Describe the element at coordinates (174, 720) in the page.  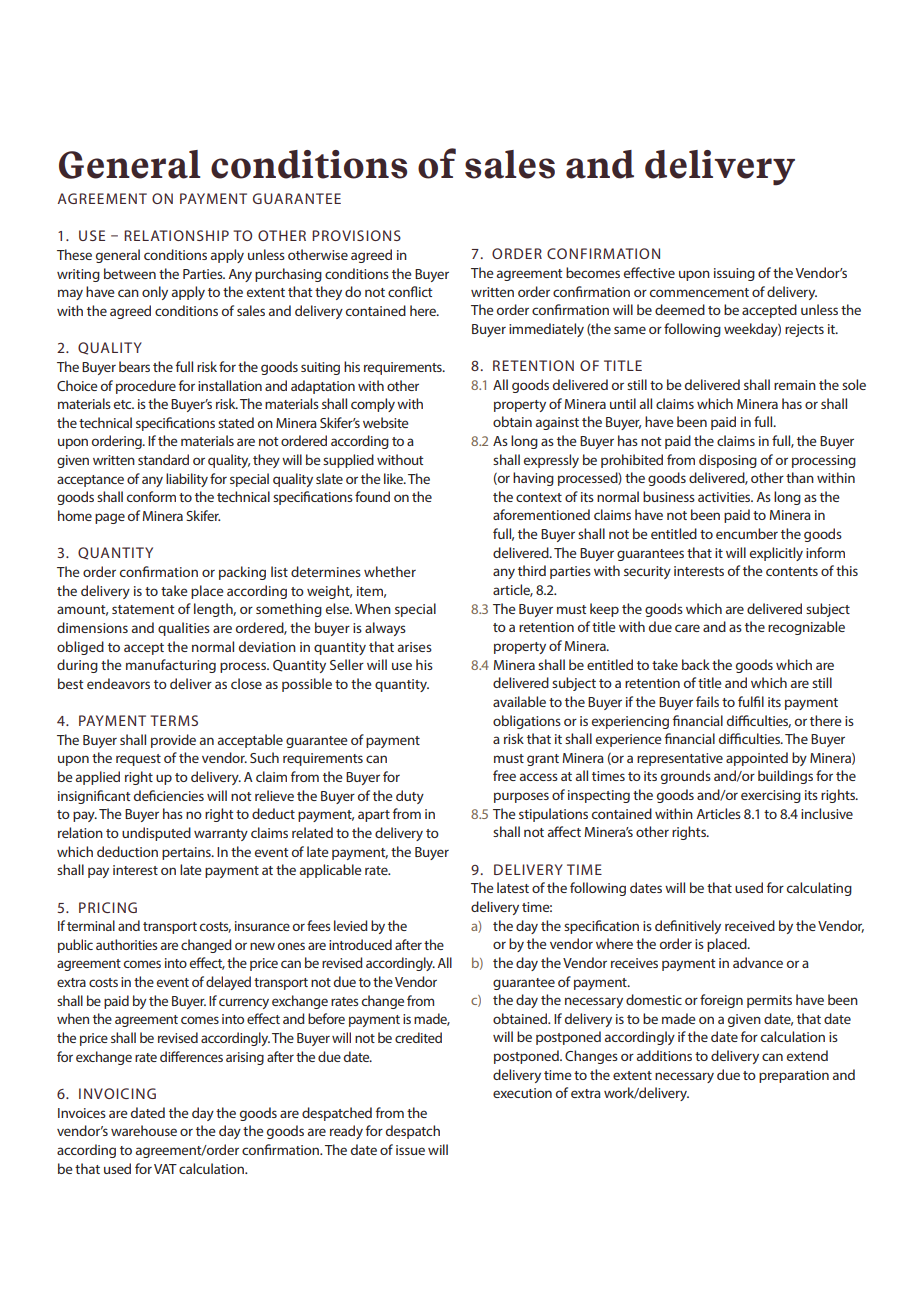
I see `TERMS` at that location.
